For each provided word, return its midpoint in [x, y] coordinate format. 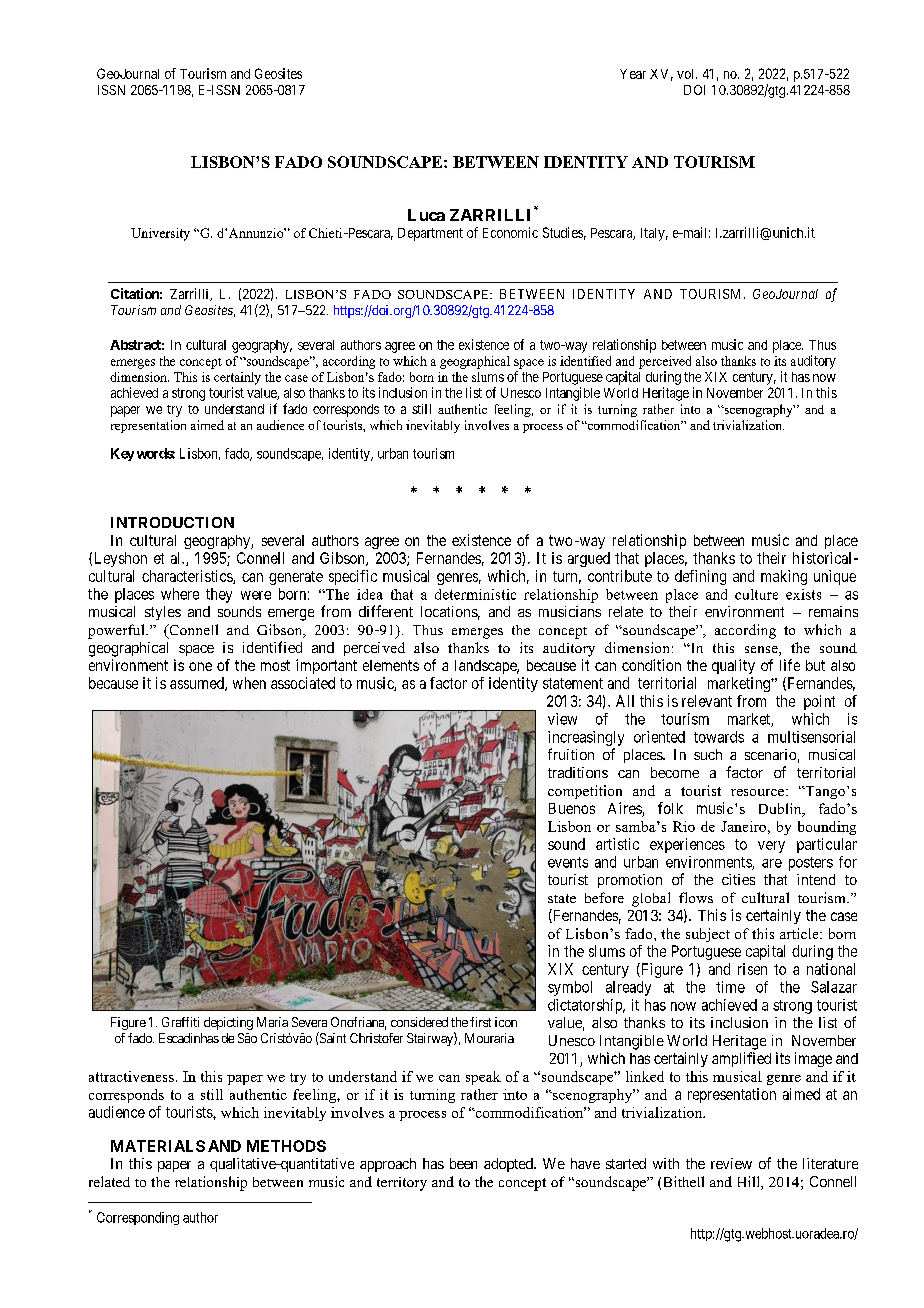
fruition [571, 754]
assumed [198, 684]
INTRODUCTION [172, 522]
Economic [510, 232]
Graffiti [180, 1022]
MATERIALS [158, 1146]
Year [633, 74]
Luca [426, 215]
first [480, 1022]
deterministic [475, 594]
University [160, 234]
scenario [770, 754]
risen [752, 969]
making [784, 577]
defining [700, 577]
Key [122, 454]
